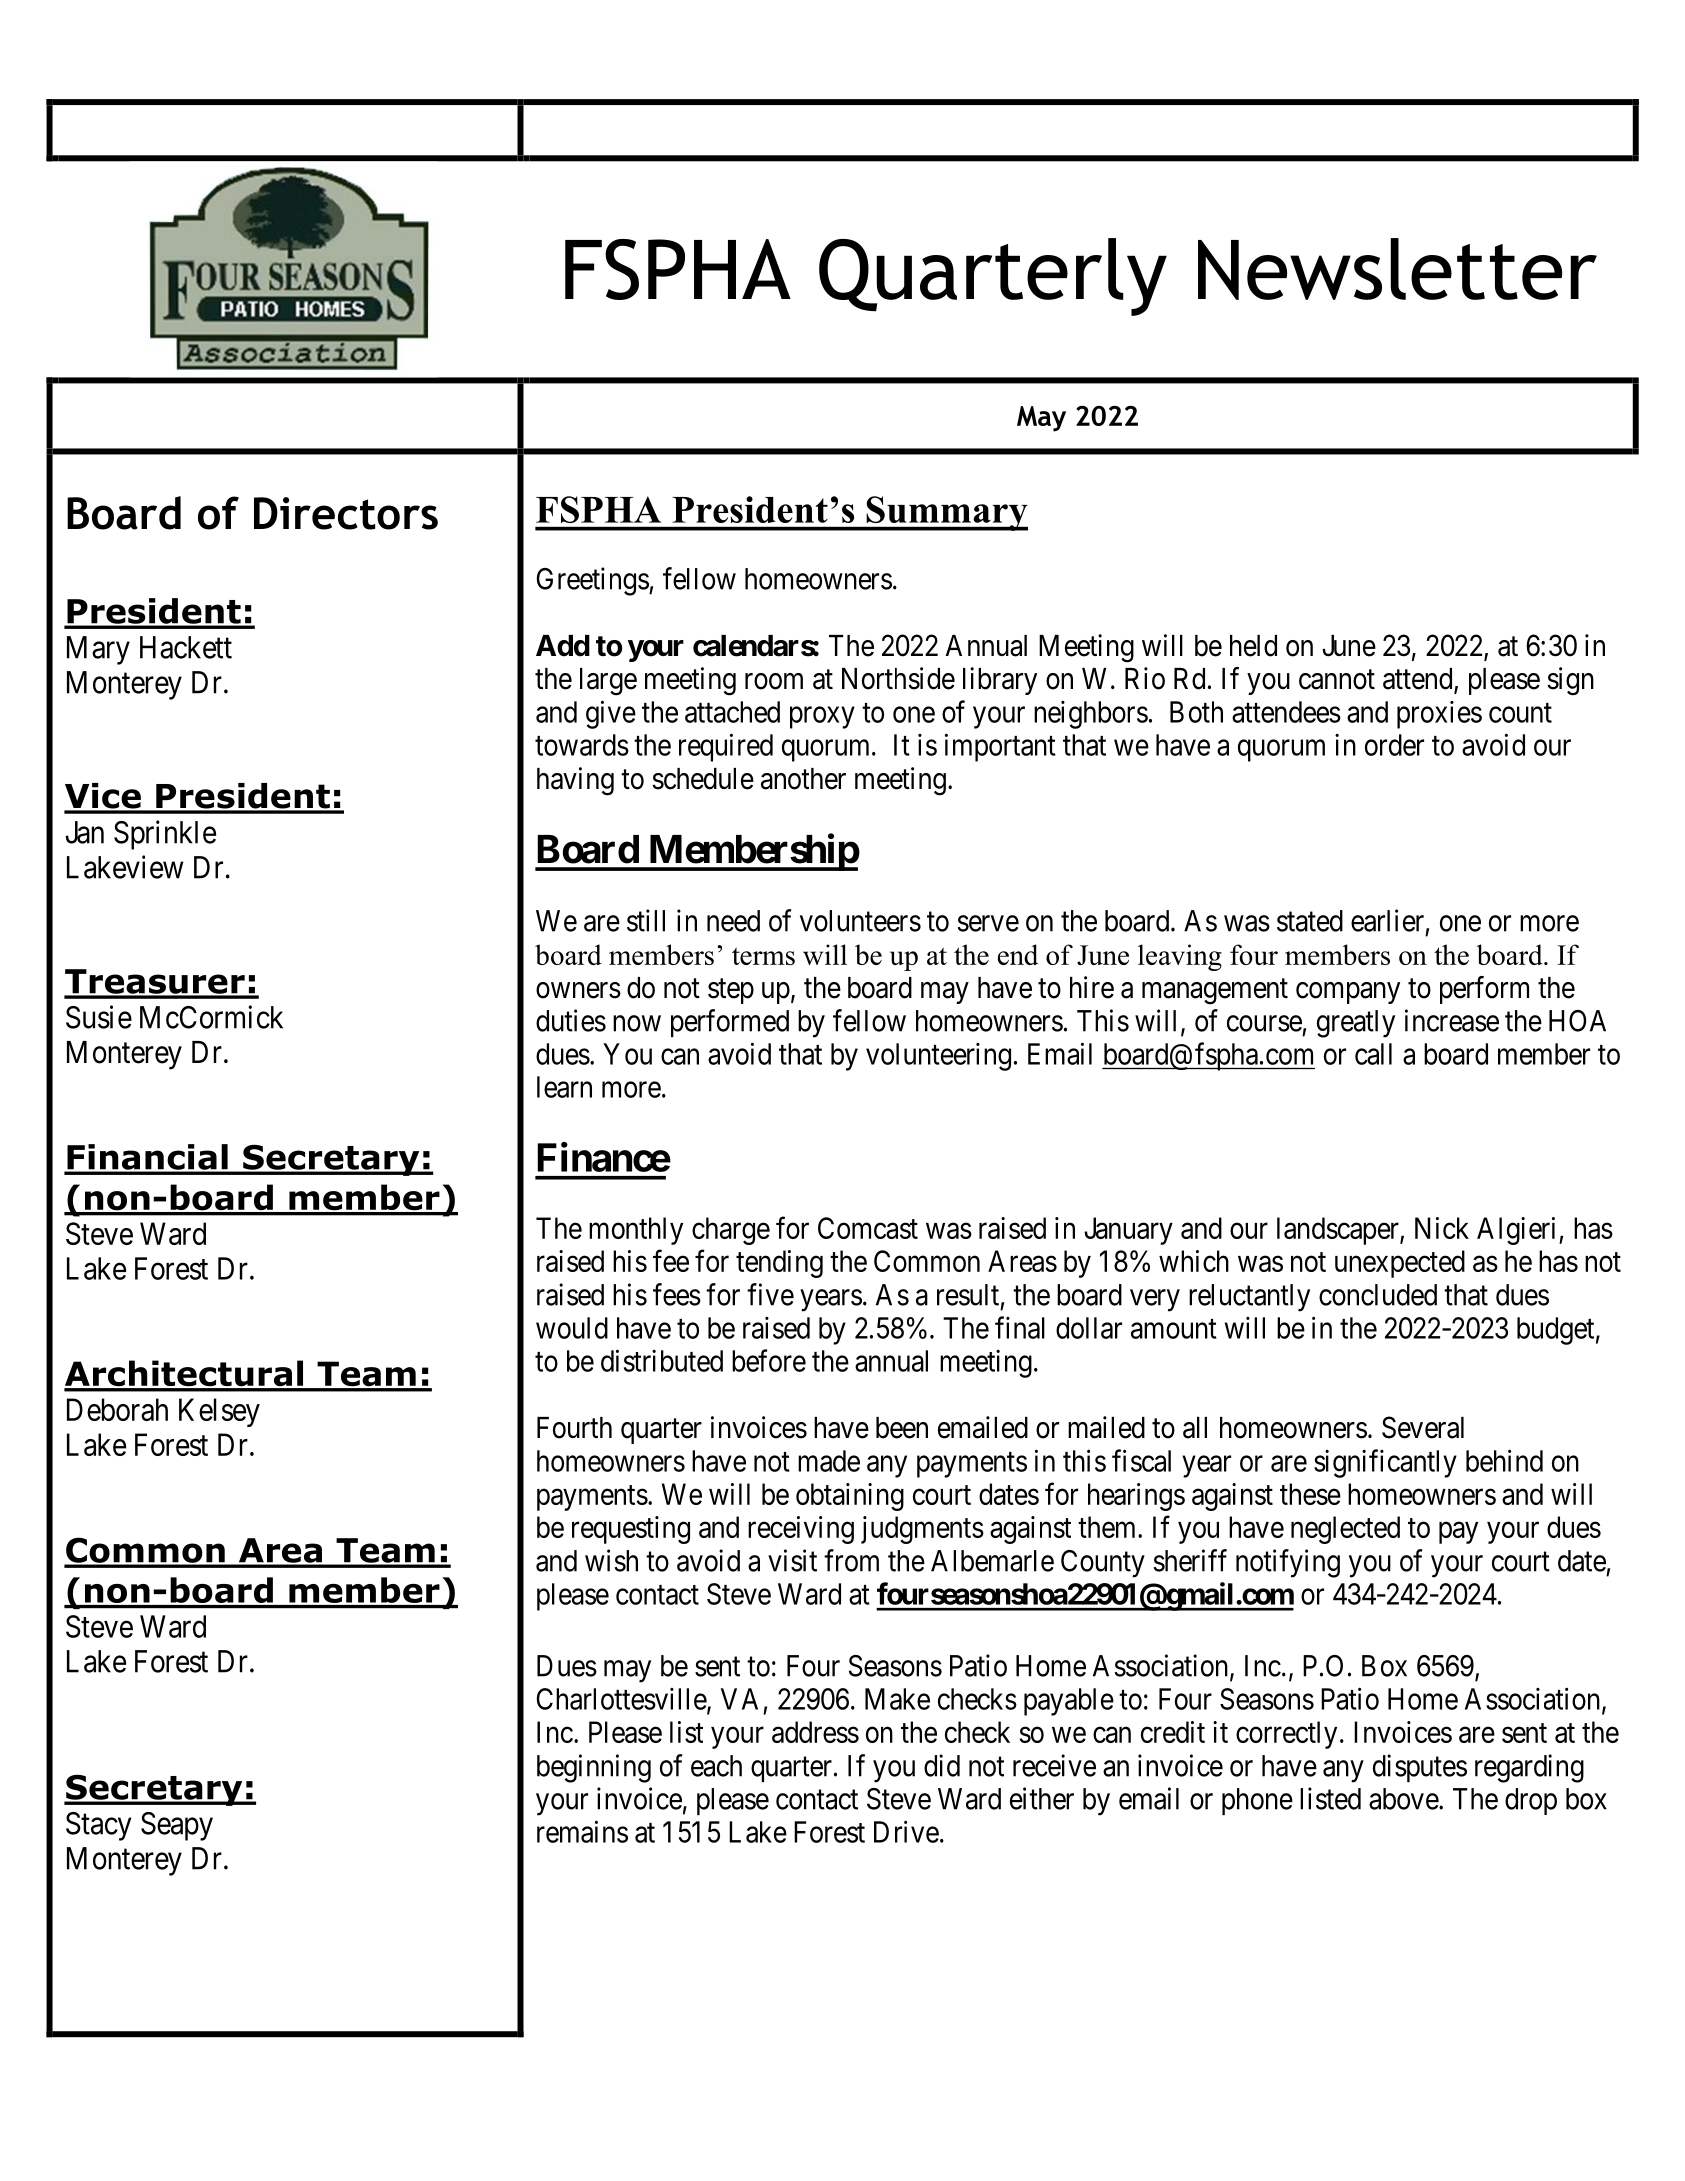 This page has width=1685, height=2181. Describe the element at coordinates (346, 513) in the page. I see `Directors` at that location.
